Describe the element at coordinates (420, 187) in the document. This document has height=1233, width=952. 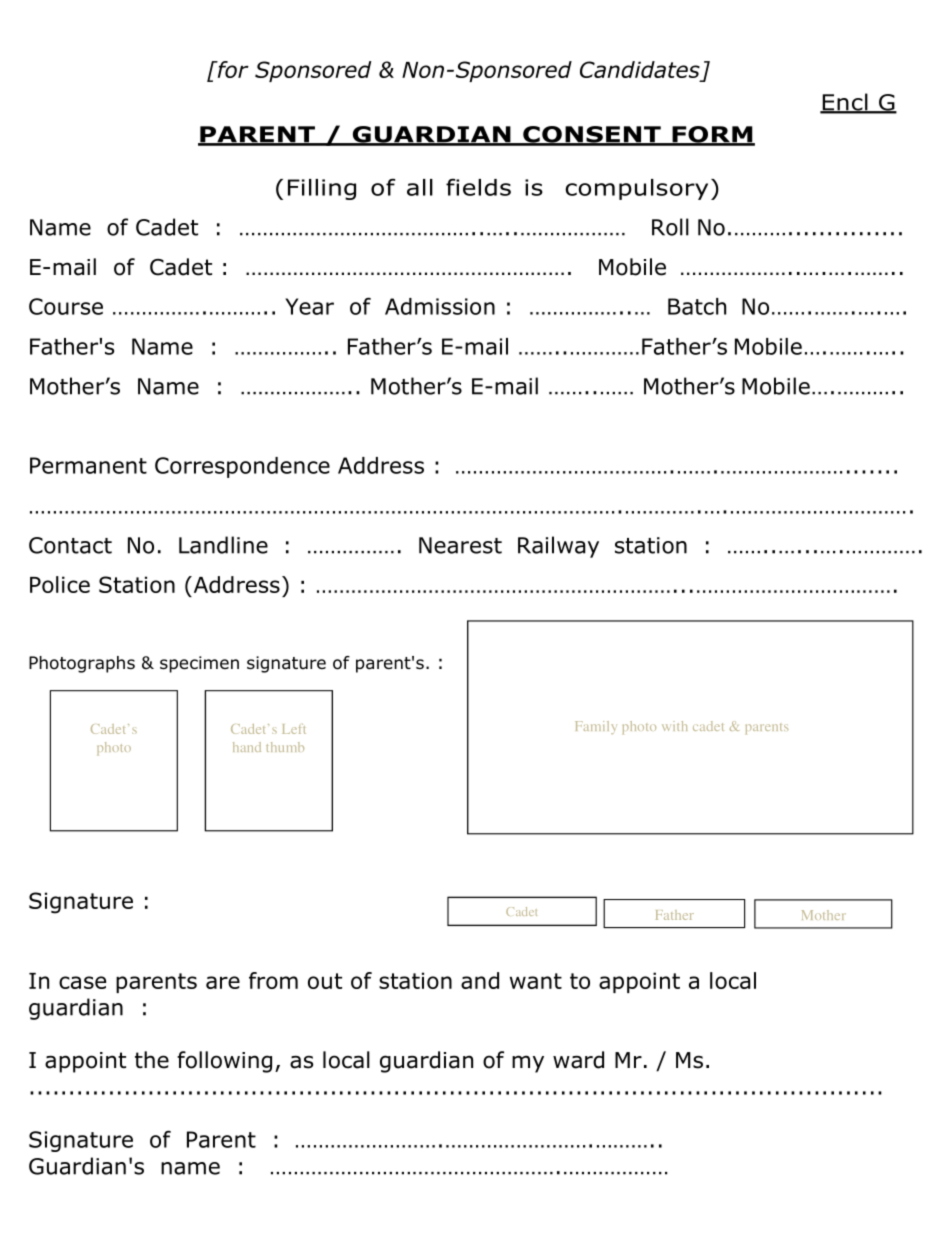
I see `all` at that location.
